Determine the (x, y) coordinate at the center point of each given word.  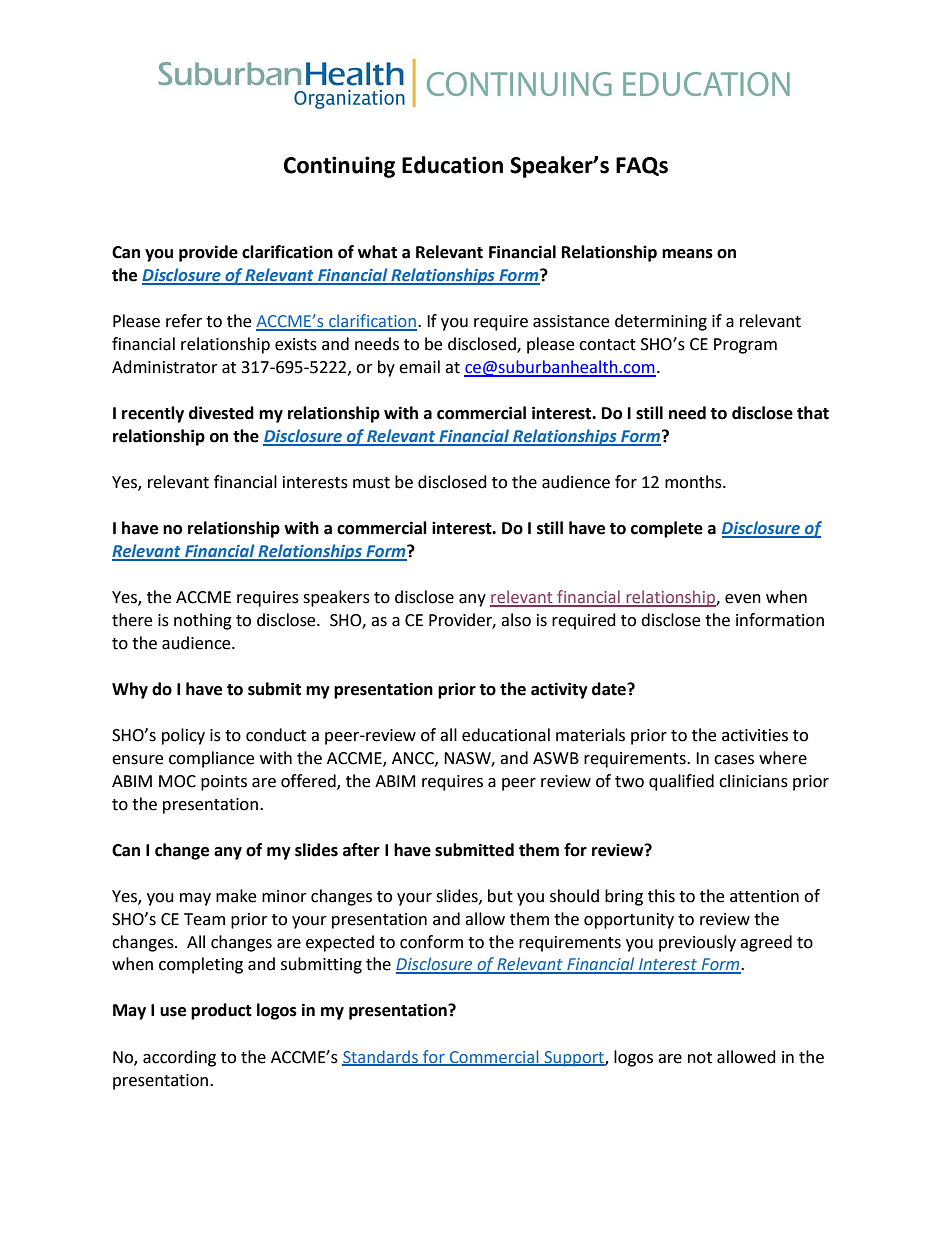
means (687, 254)
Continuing (339, 167)
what (377, 252)
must (371, 483)
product (221, 1011)
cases (734, 760)
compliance (211, 759)
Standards (381, 1057)
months (694, 482)
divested (221, 413)
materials (590, 735)
